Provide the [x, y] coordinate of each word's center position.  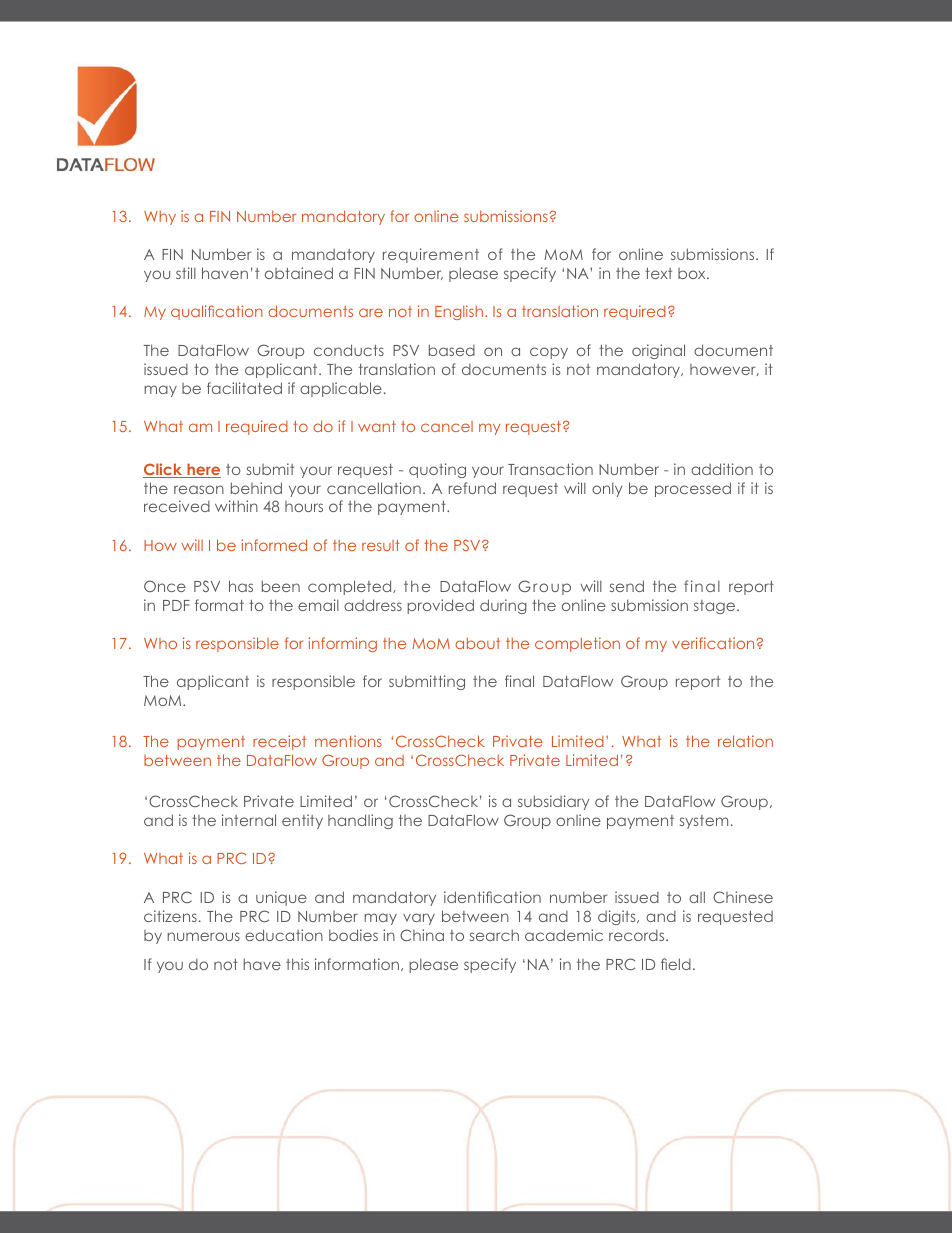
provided [440, 606]
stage [716, 607]
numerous [203, 936]
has [241, 586]
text [658, 273]
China [422, 935]
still [186, 273]
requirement [431, 255]
